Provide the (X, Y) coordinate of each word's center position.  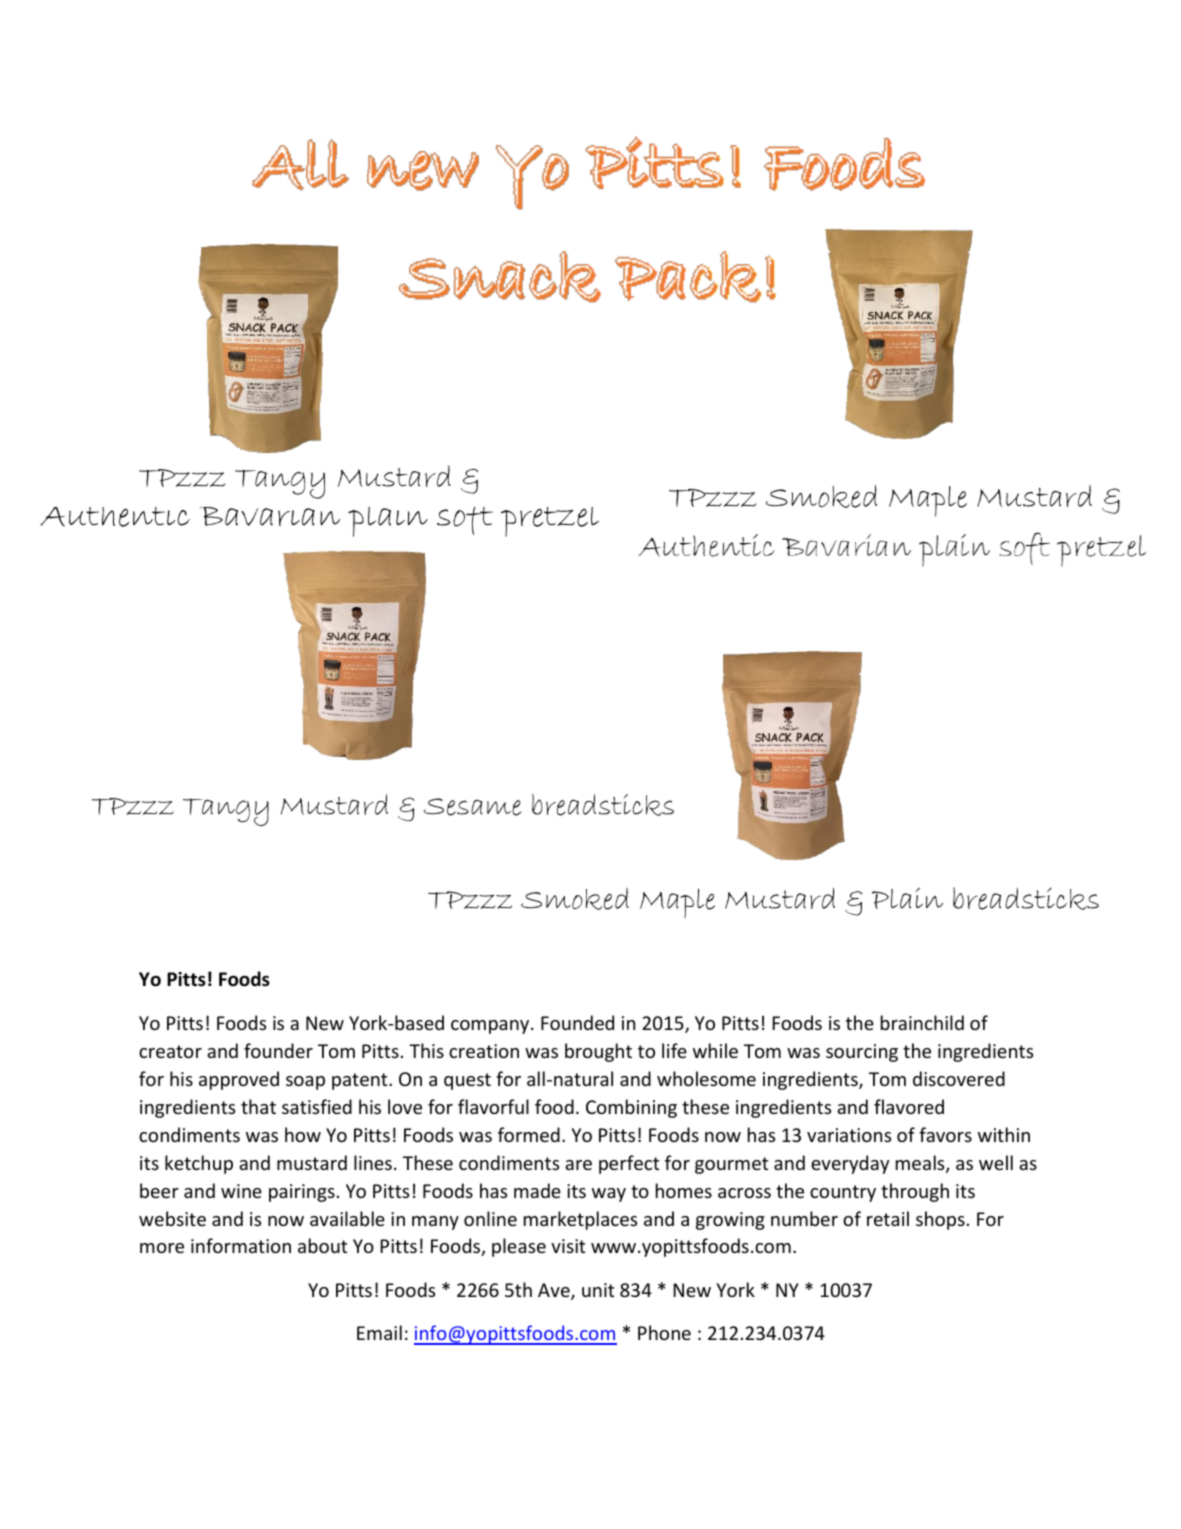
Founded (577, 1022)
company (491, 1027)
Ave (555, 1291)
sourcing (862, 1053)
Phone (664, 1332)
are (578, 1165)
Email (379, 1332)
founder (278, 1050)
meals (921, 1164)
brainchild (922, 1022)
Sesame (472, 807)
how (303, 1134)
